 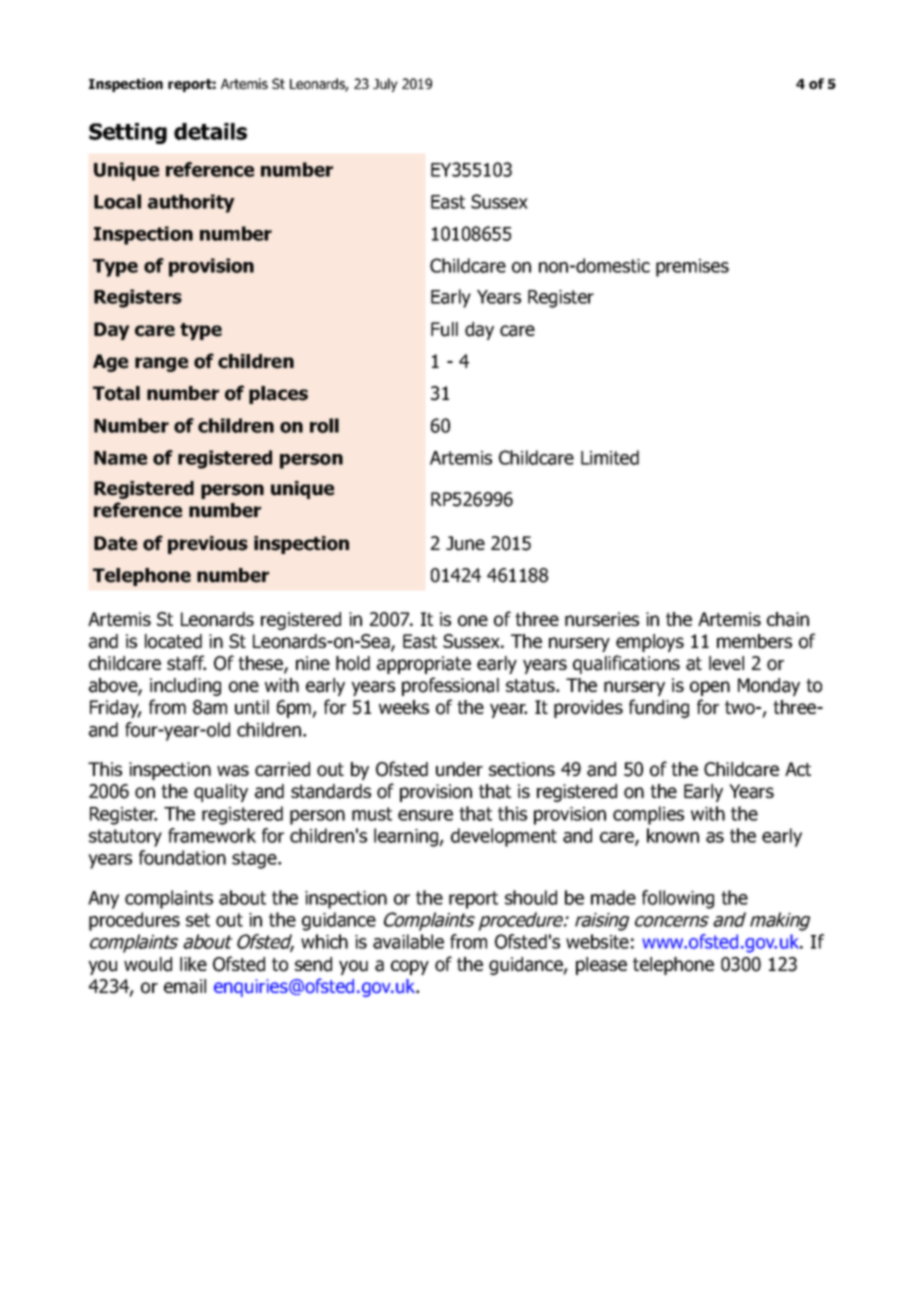 What do you see at coordinates (208, 545) in the screenshot?
I see `previous` at bounding box center [208, 545].
